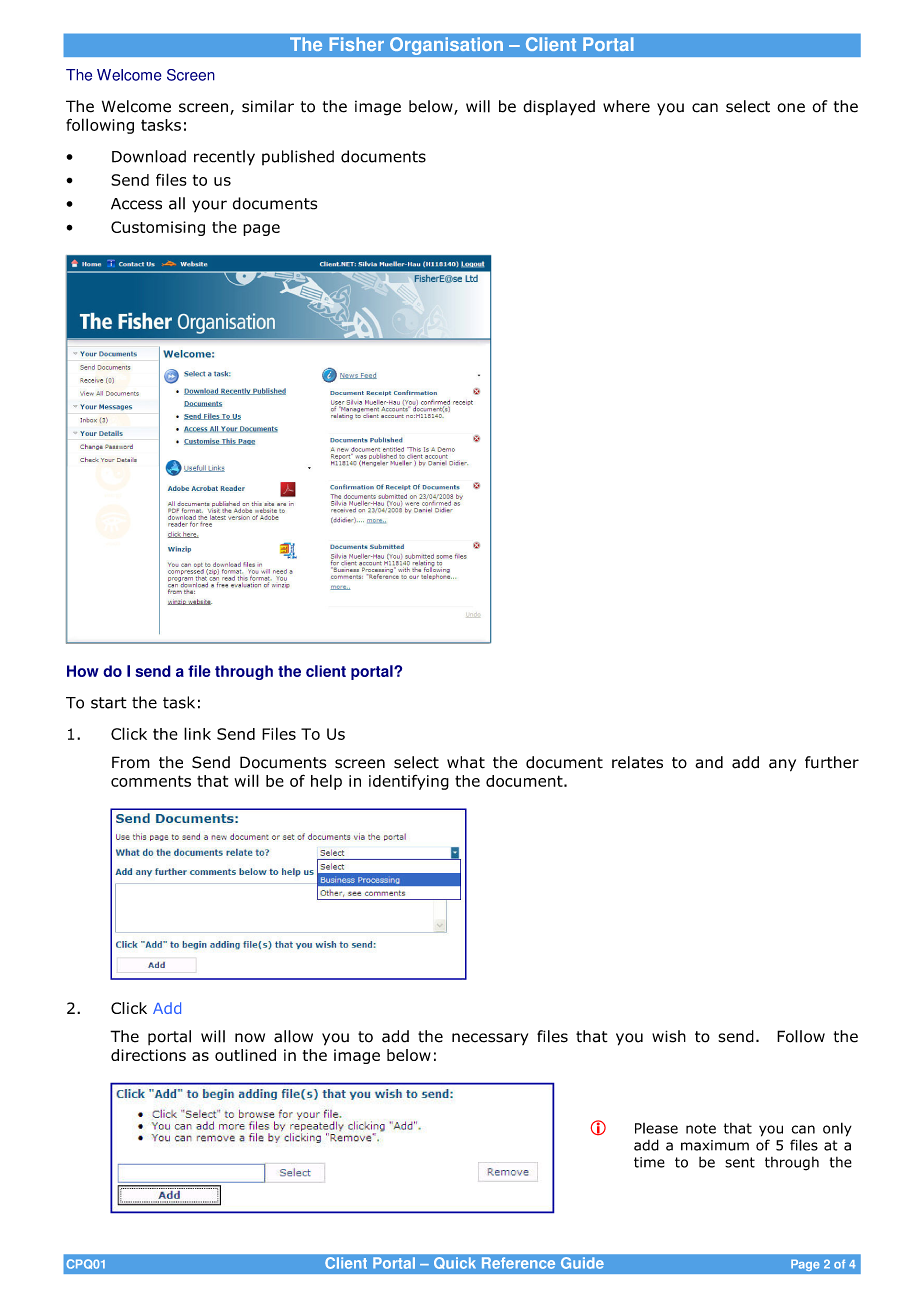 The height and width of the document is (1308, 924). Describe the element at coordinates (250, 1038) in the document. I see `now` at that location.
